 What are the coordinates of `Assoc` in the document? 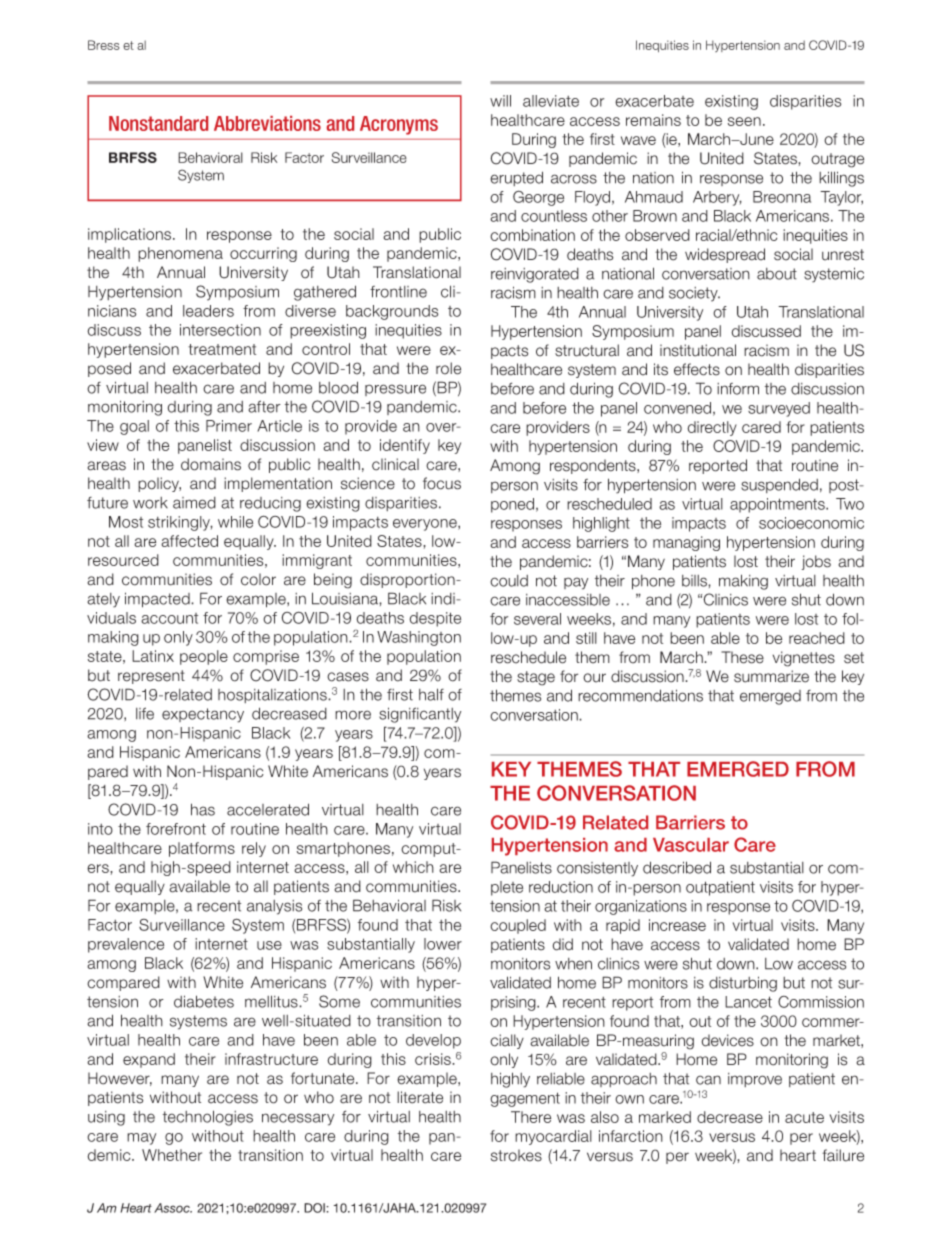 It's located at (173, 1208).
